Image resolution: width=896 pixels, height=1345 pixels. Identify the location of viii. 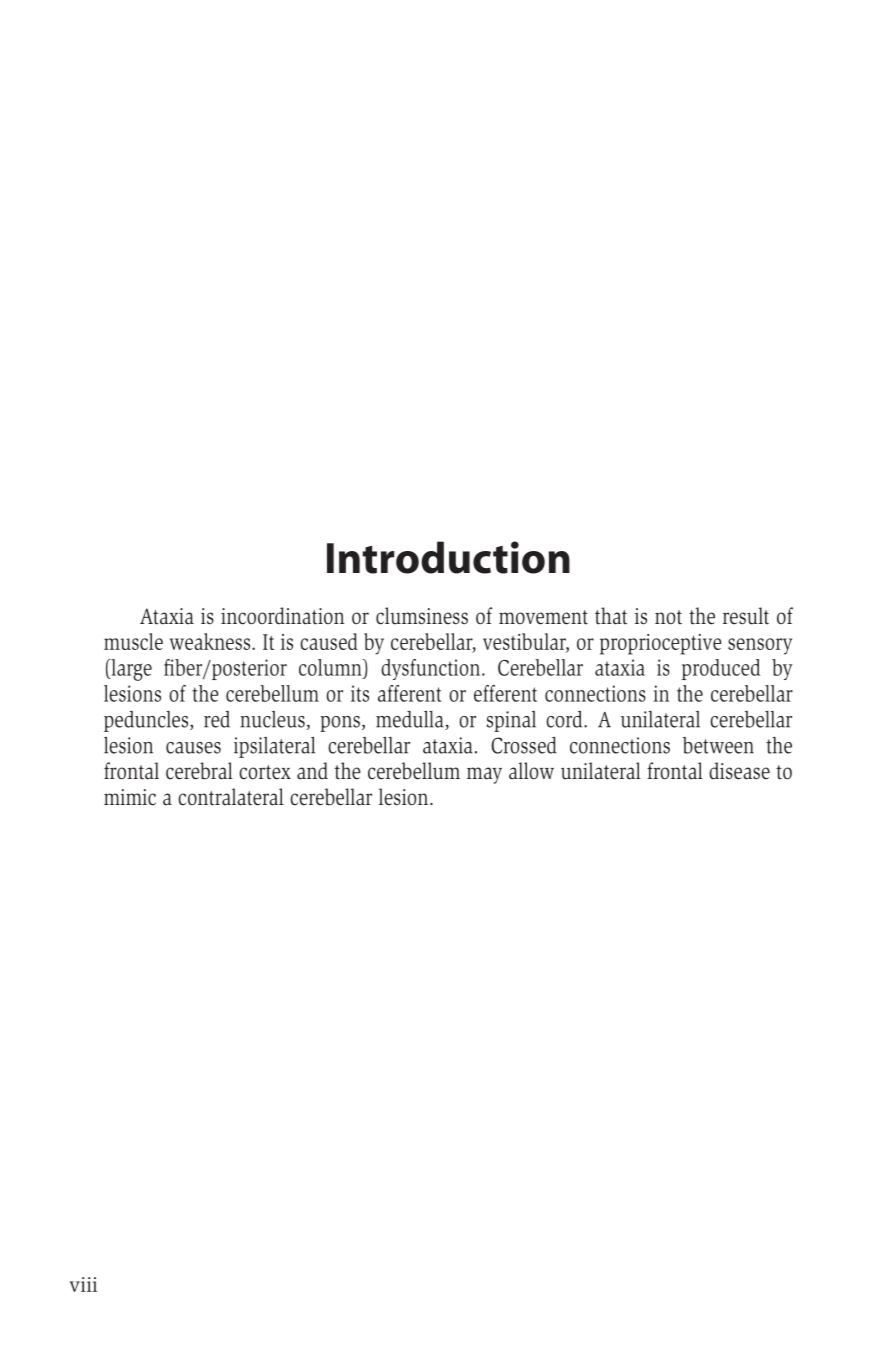
(83, 1284).
